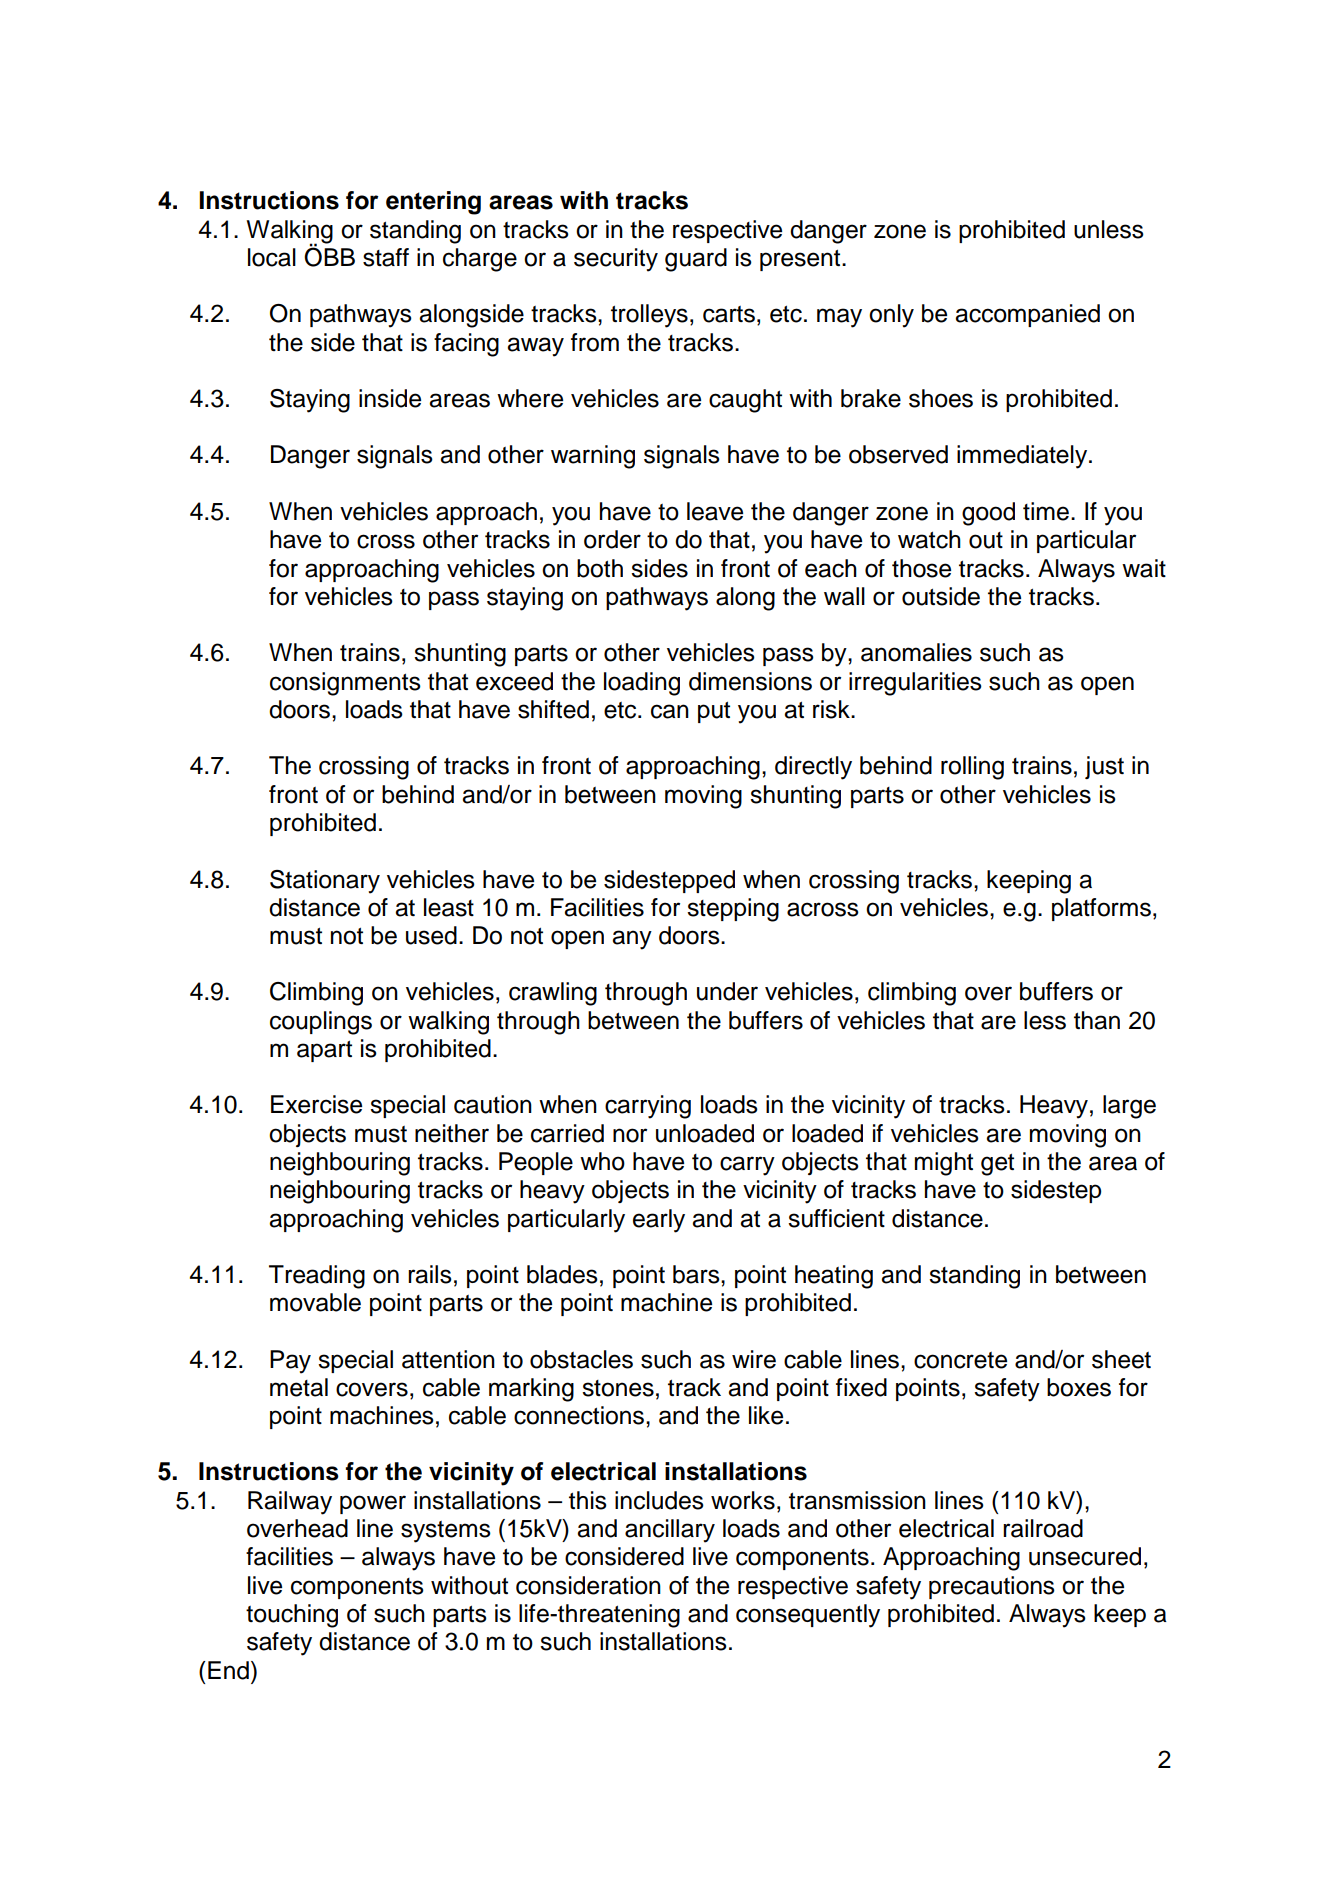 This document has height=1881, width=1330. I want to click on nor, so click(630, 1135).
